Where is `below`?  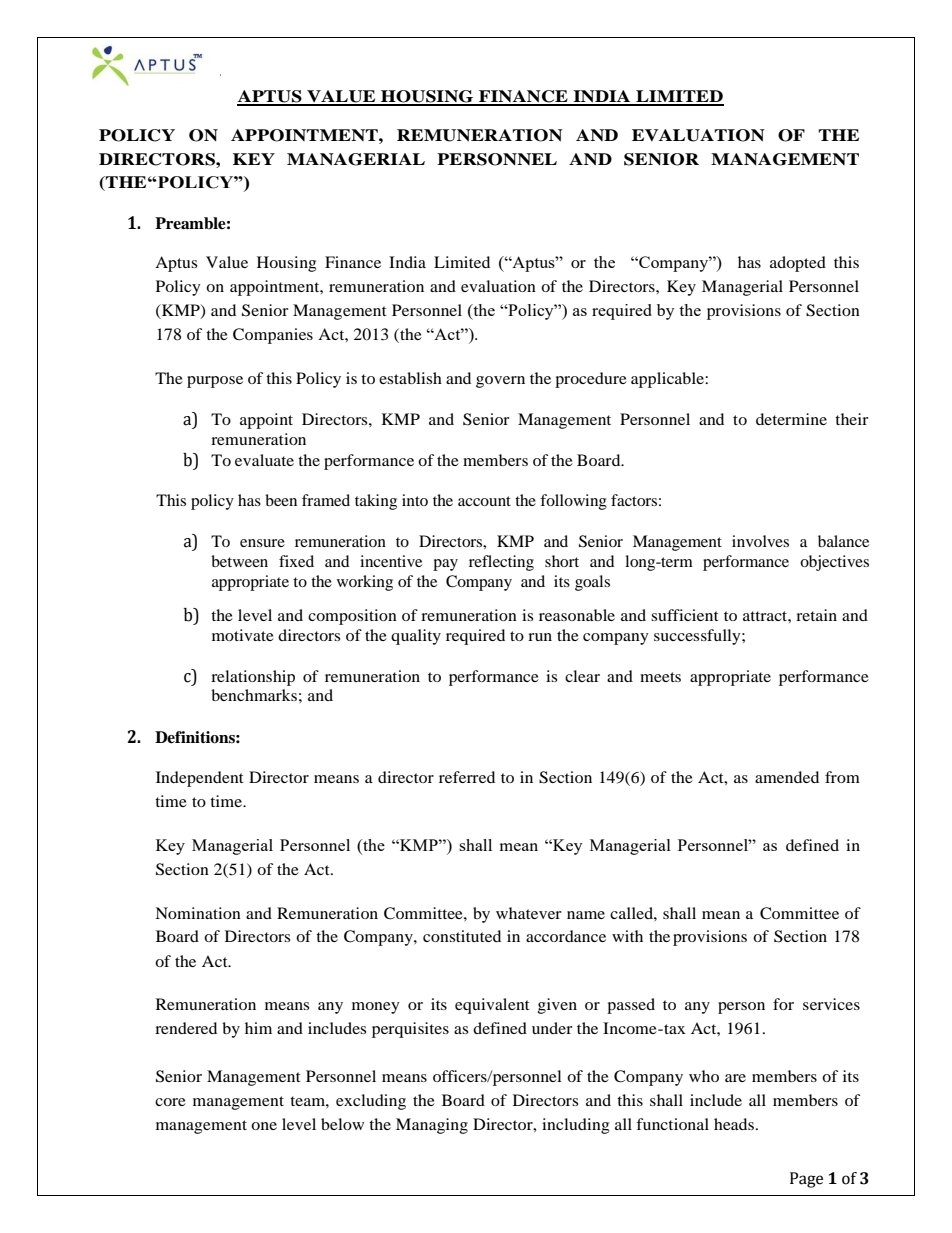 below is located at coordinates (342, 1124).
